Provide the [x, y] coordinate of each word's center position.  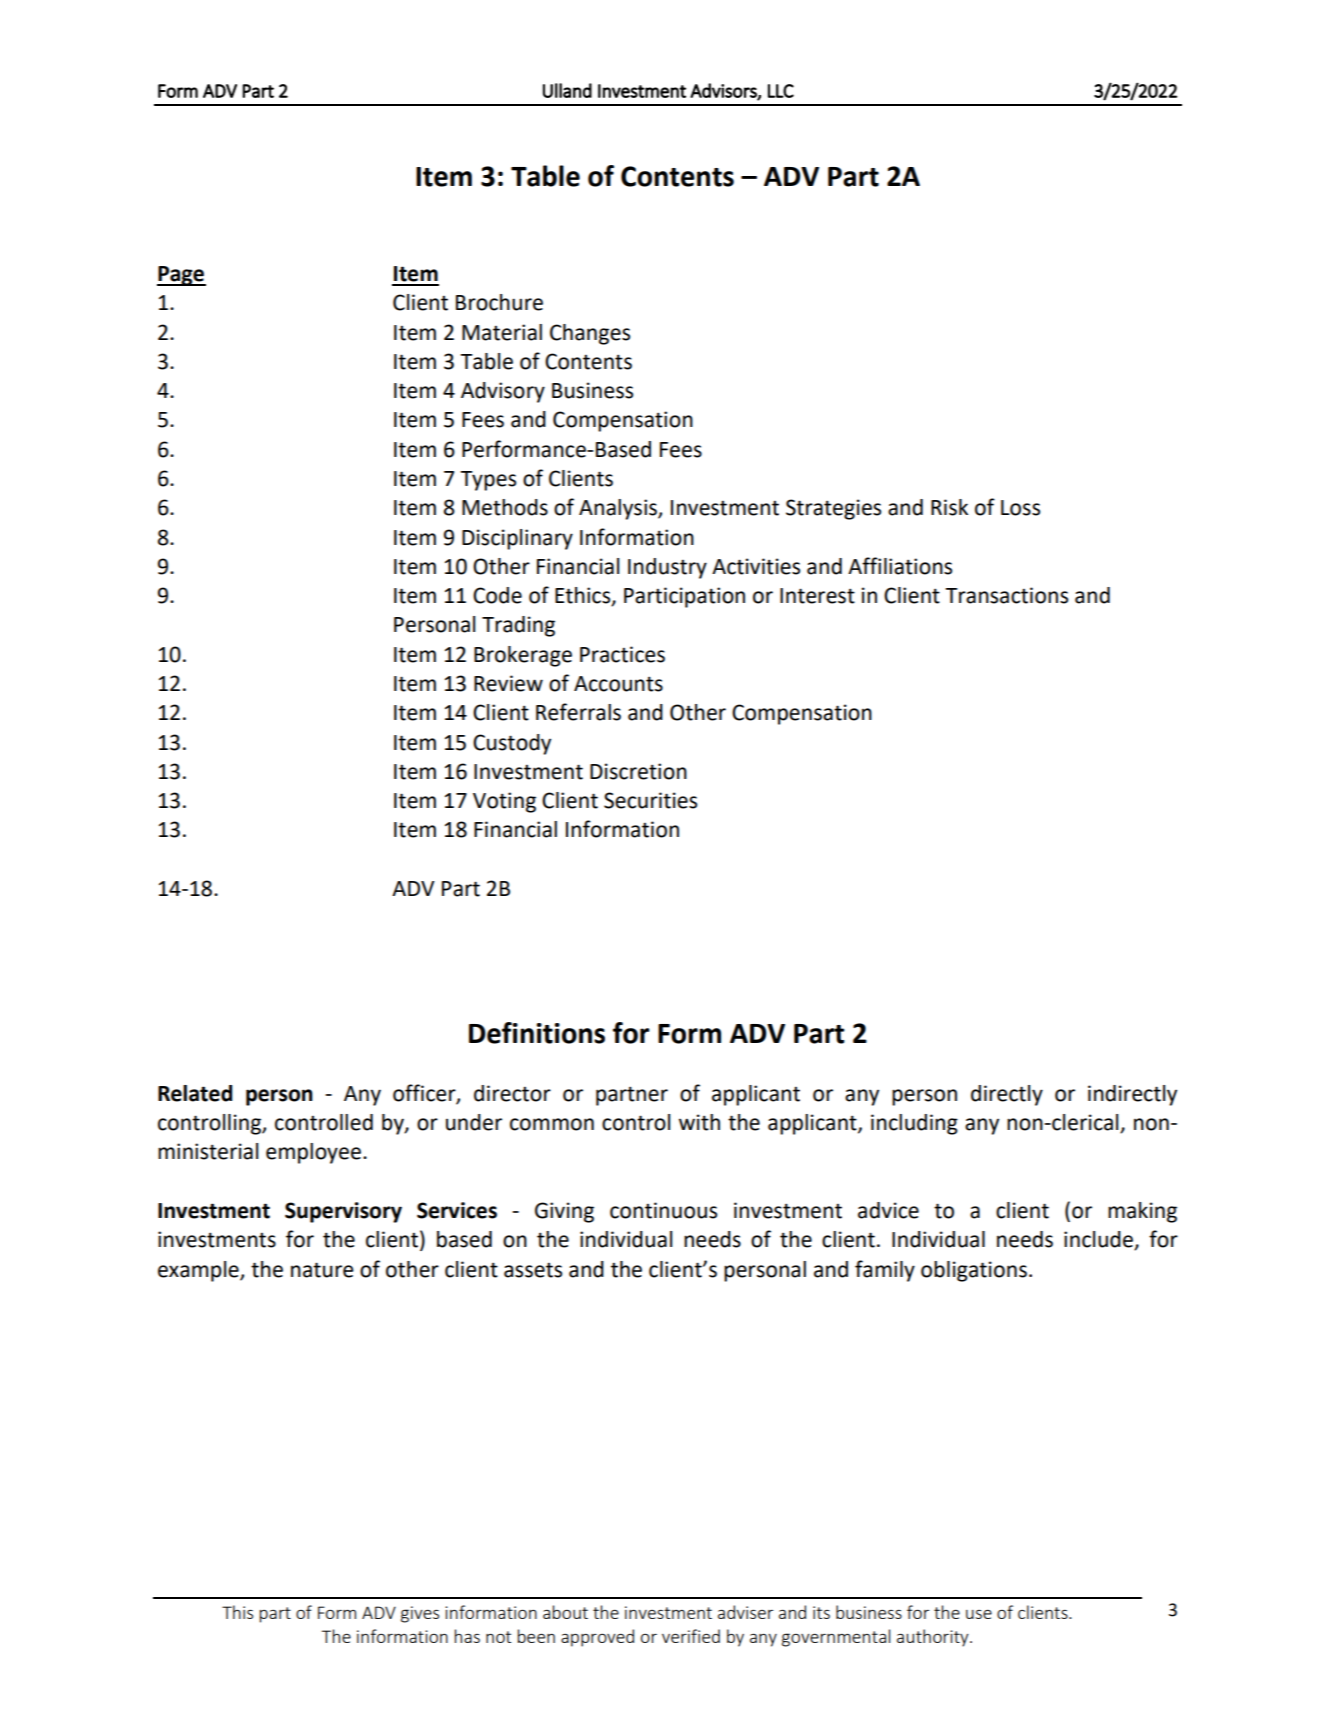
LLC [781, 91]
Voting [504, 802]
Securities [650, 800]
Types [488, 481]
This [237, 1612]
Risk [949, 507]
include [1099, 1240]
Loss [1020, 508]
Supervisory [343, 1212]
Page [181, 276]
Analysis [619, 509]
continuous [663, 1210]
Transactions [1006, 595]
